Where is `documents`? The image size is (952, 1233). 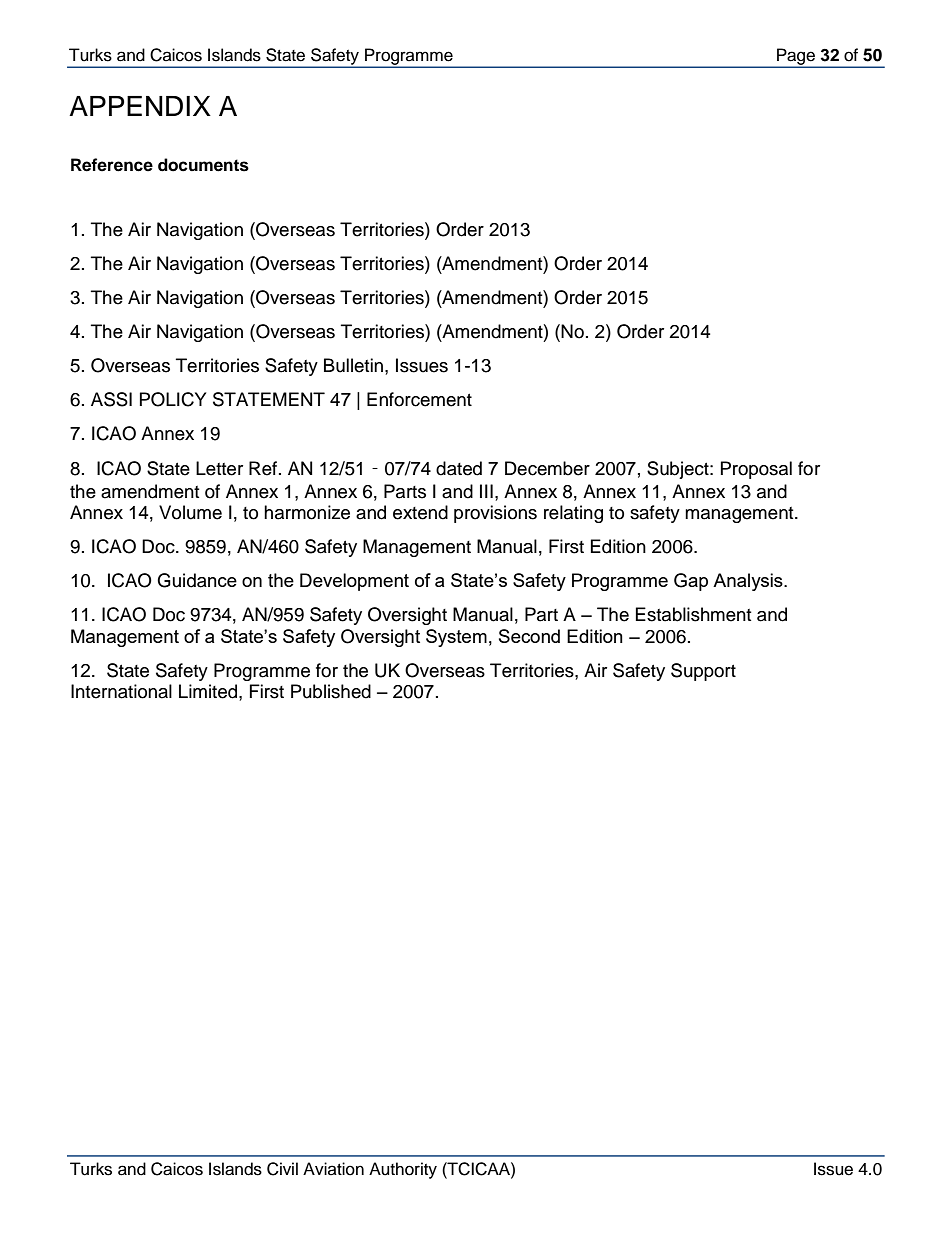
documents is located at coordinates (203, 165).
